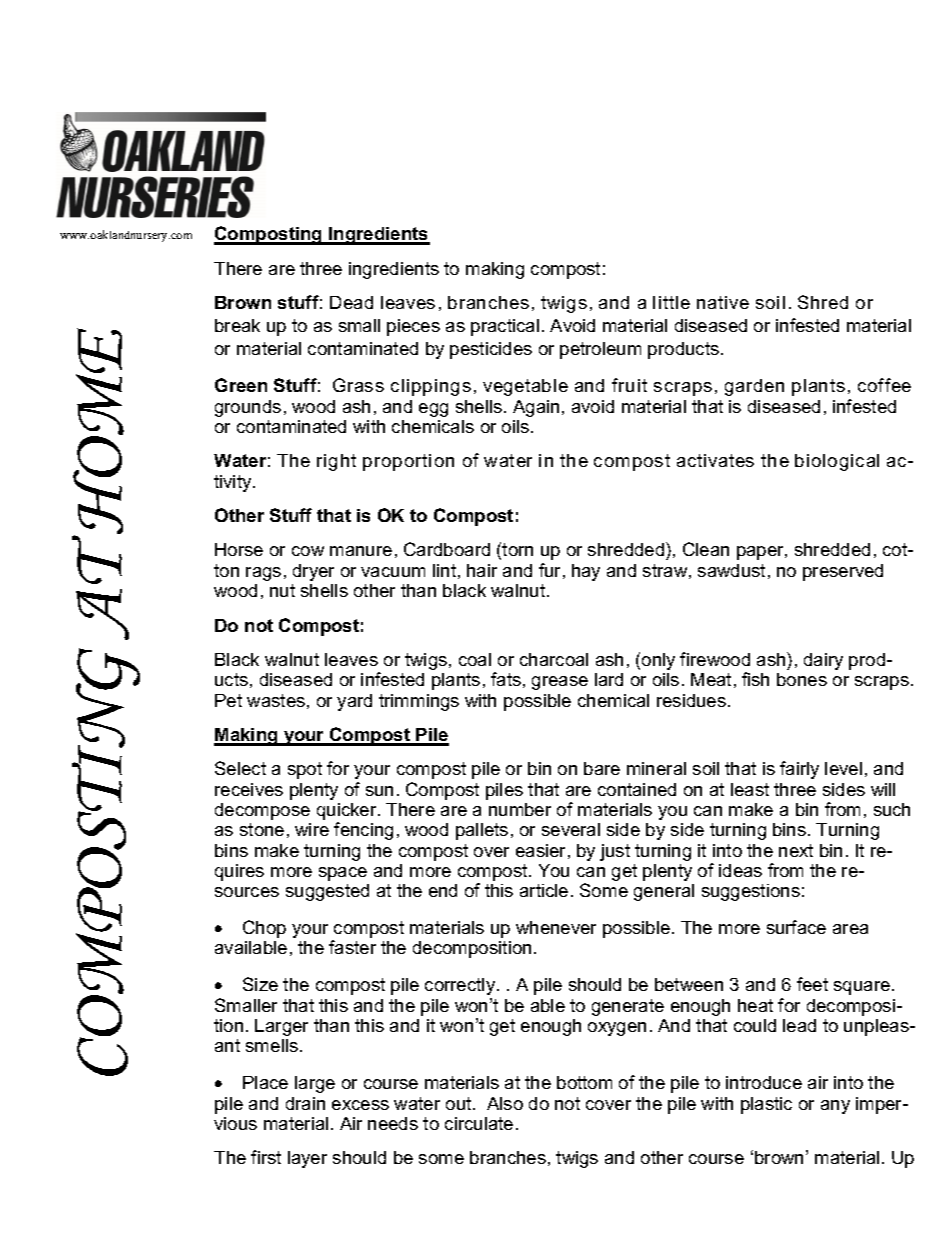 The image size is (952, 1233). What do you see at coordinates (351, 302) in the screenshot?
I see `Dead` at bounding box center [351, 302].
